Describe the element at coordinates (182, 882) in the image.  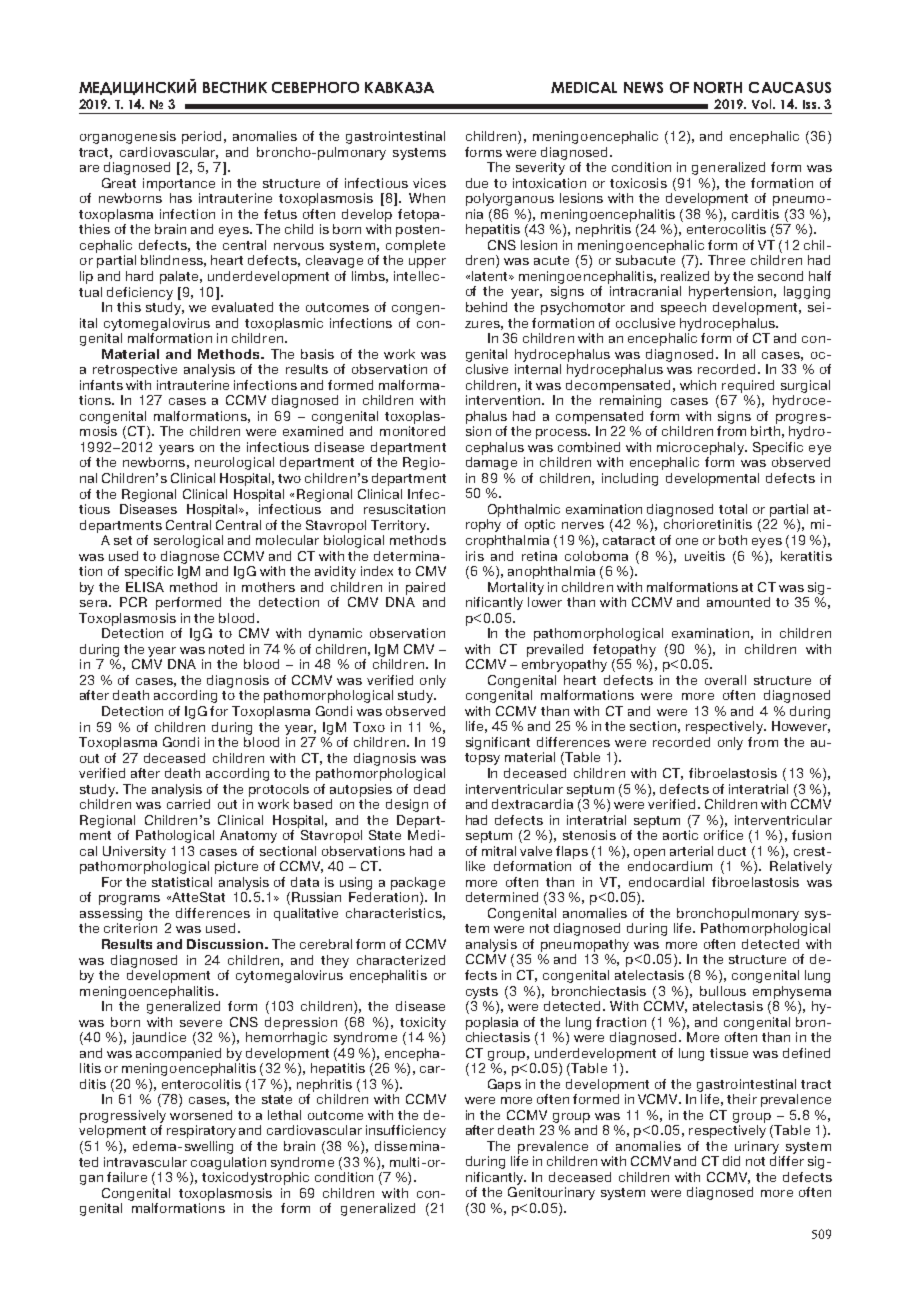
I see `statistical` at that location.
